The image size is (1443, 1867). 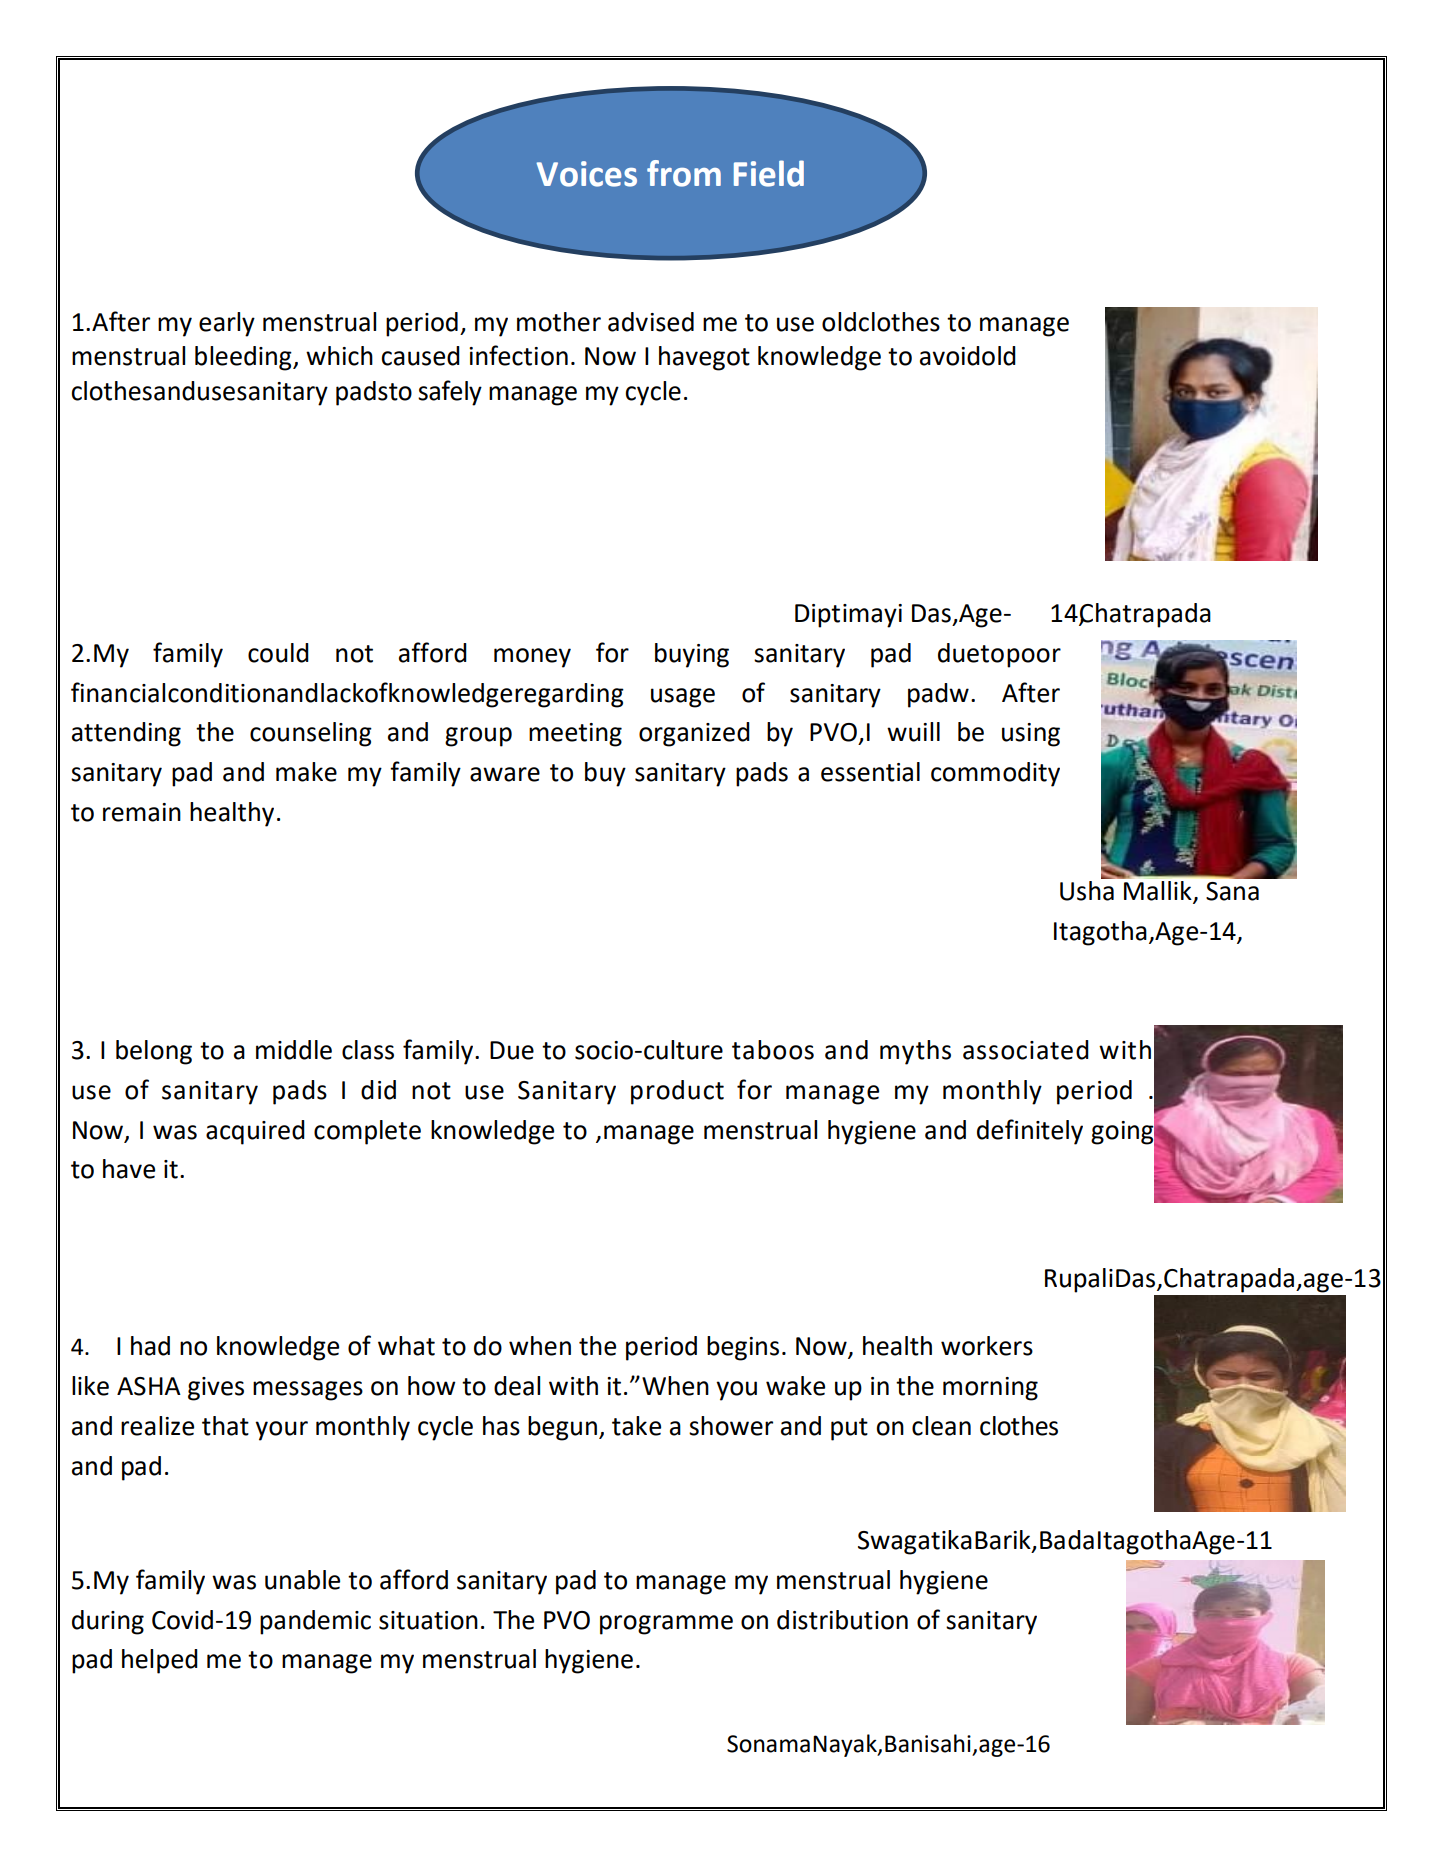 What do you see at coordinates (684, 173) in the image?
I see `from` at bounding box center [684, 173].
